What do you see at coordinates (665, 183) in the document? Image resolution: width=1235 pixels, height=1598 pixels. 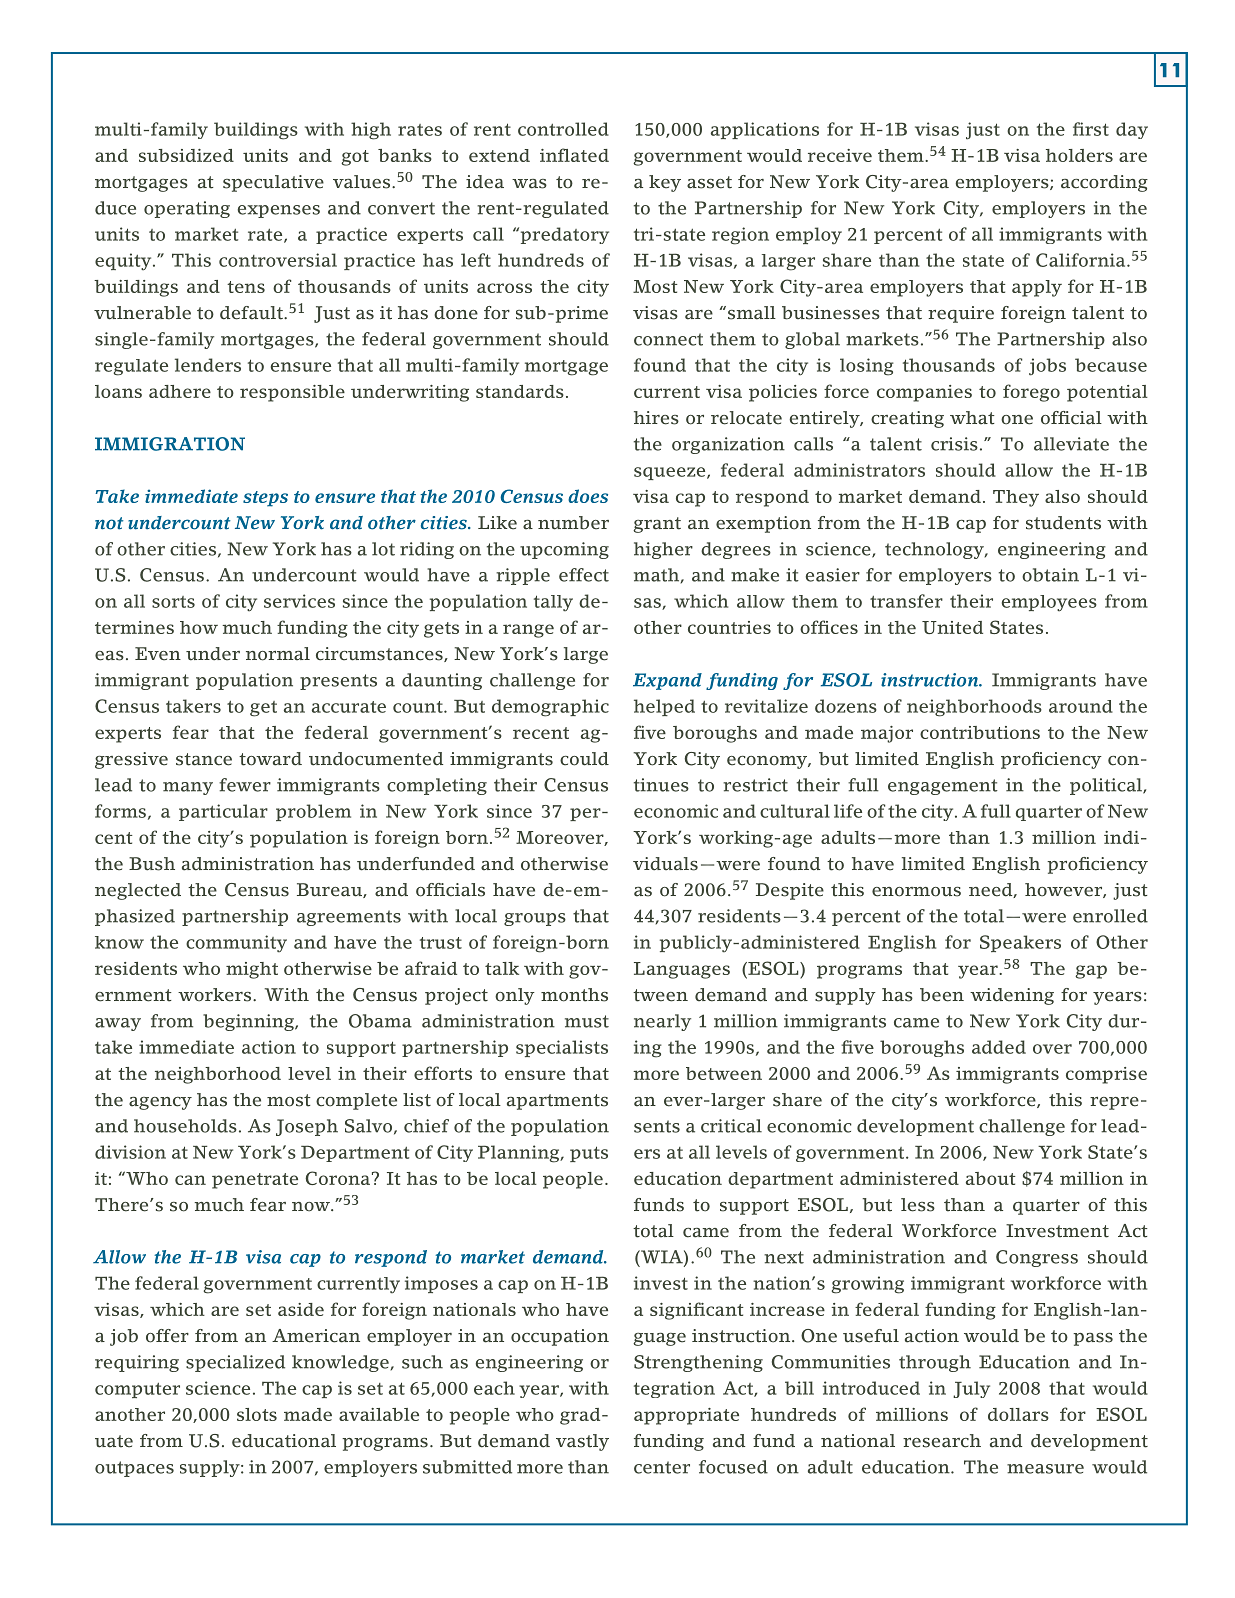 I see `key` at bounding box center [665, 183].
